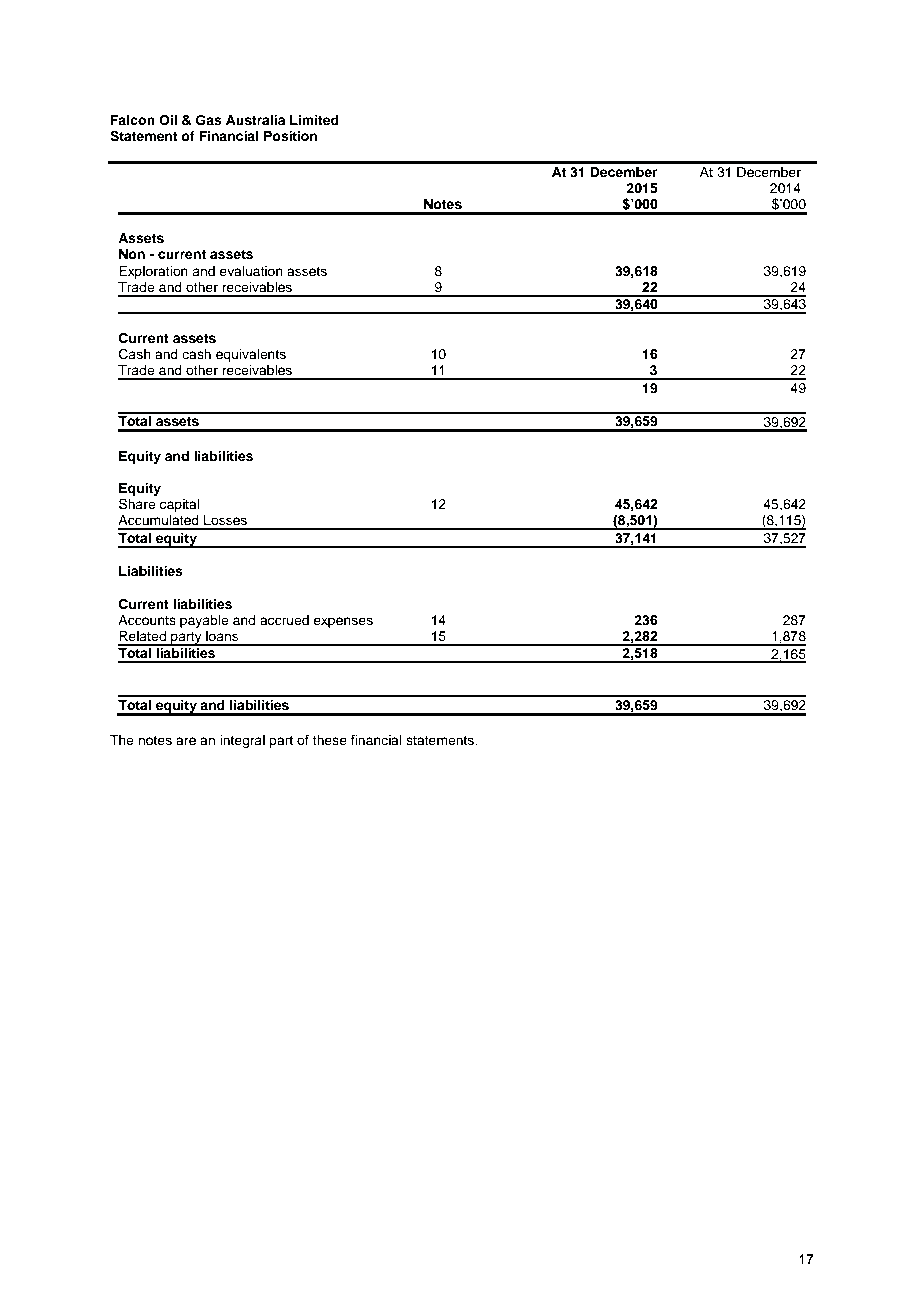  I want to click on Exploration, so click(153, 272).
